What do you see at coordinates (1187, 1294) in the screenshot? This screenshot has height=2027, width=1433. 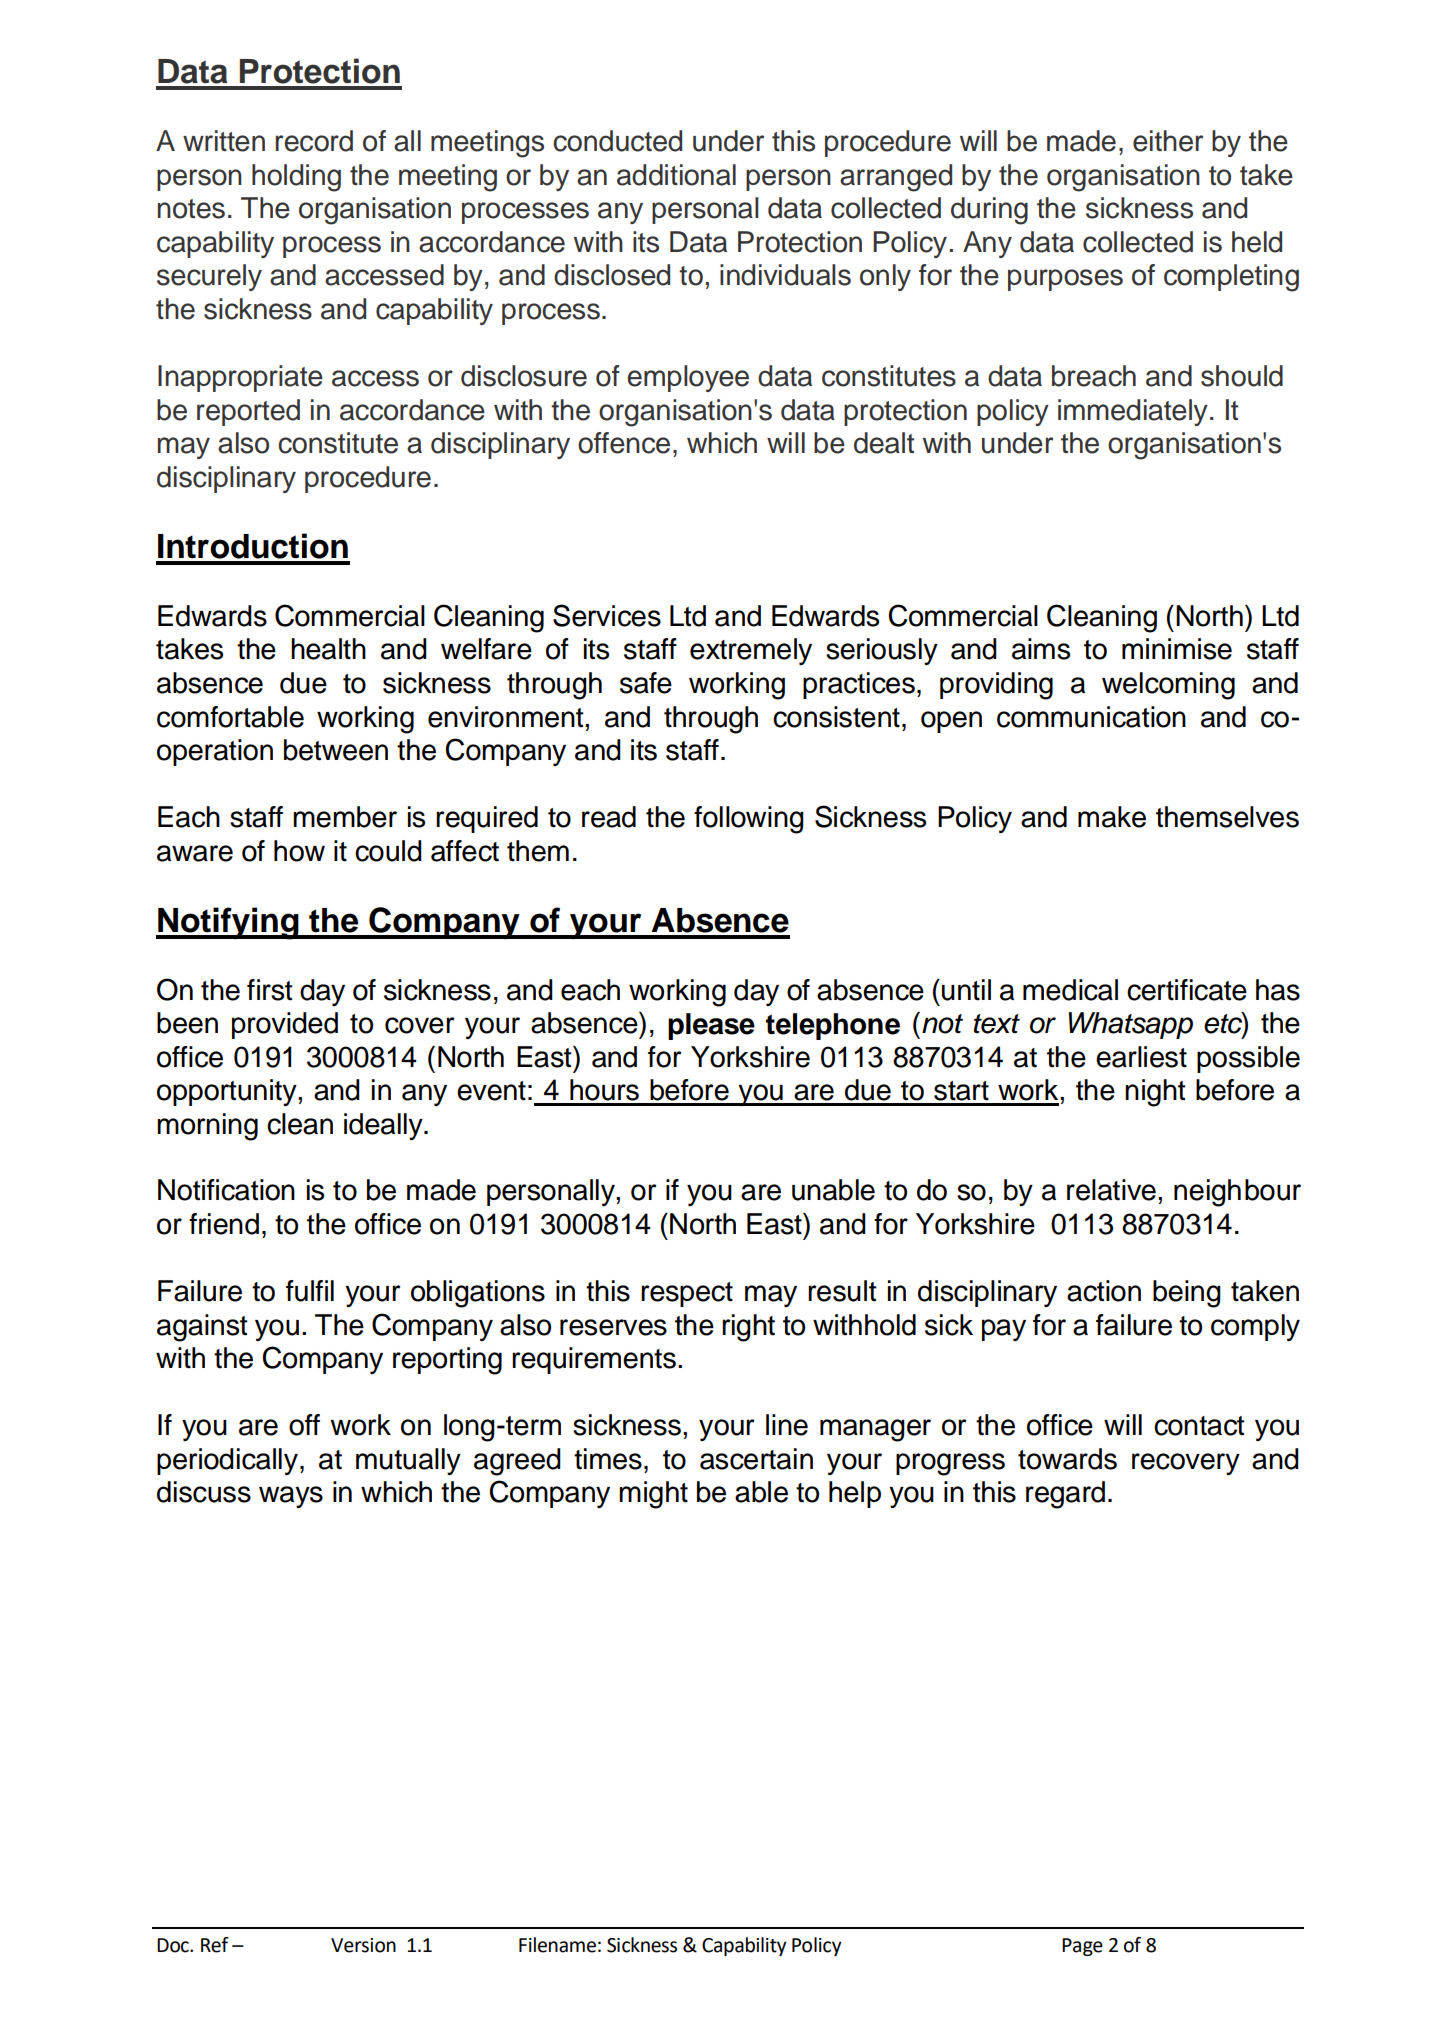 I see `being` at bounding box center [1187, 1294].
